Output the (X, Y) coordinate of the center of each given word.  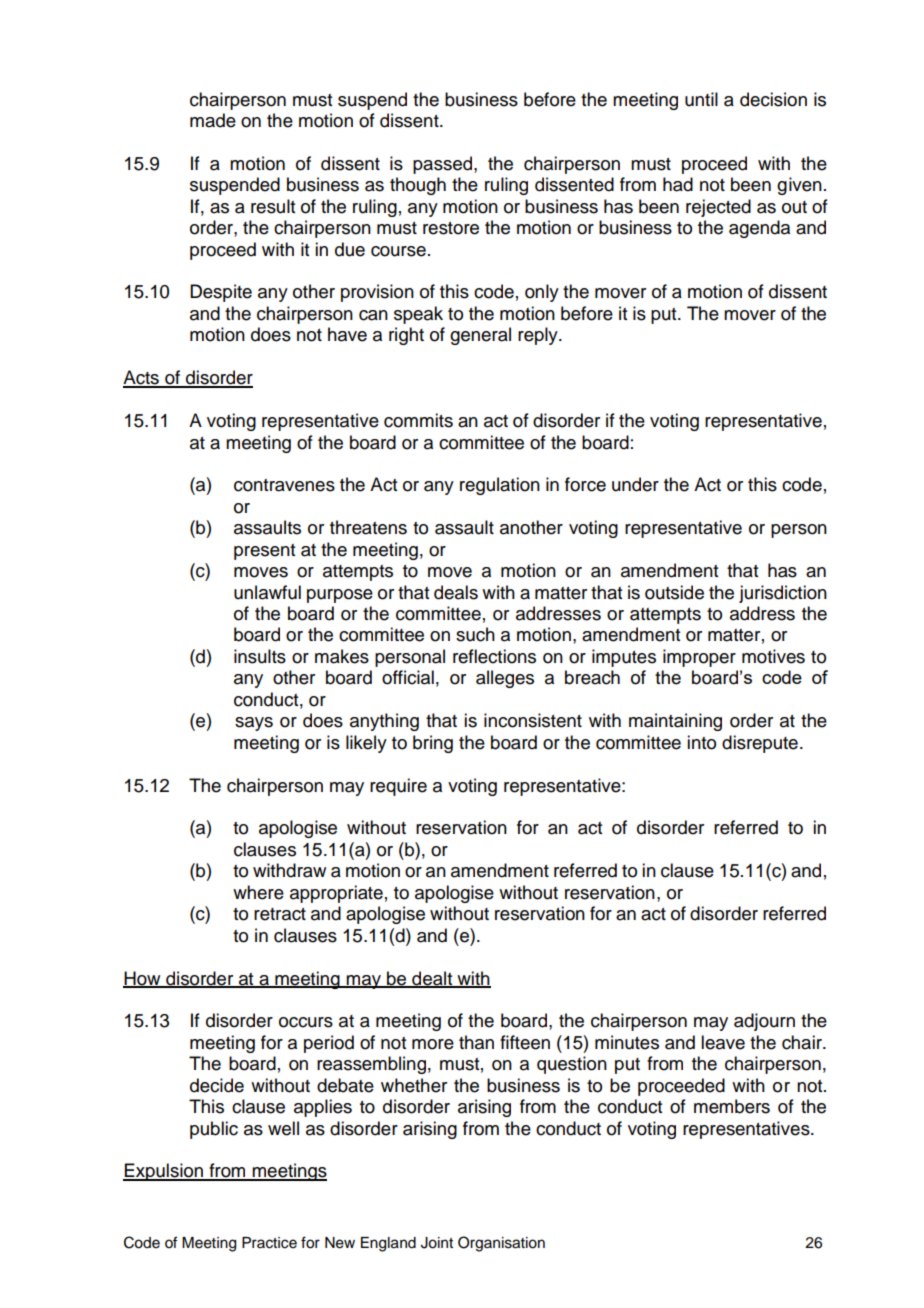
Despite (221, 293)
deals (456, 592)
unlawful (267, 592)
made (213, 120)
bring (433, 744)
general (480, 336)
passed (444, 165)
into (701, 742)
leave (723, 1042)
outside (674, 592)
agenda (759, 229)
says (254, 724)
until (701, 99)
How (143, 979)
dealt (432, 979)
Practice (269, 1243)
